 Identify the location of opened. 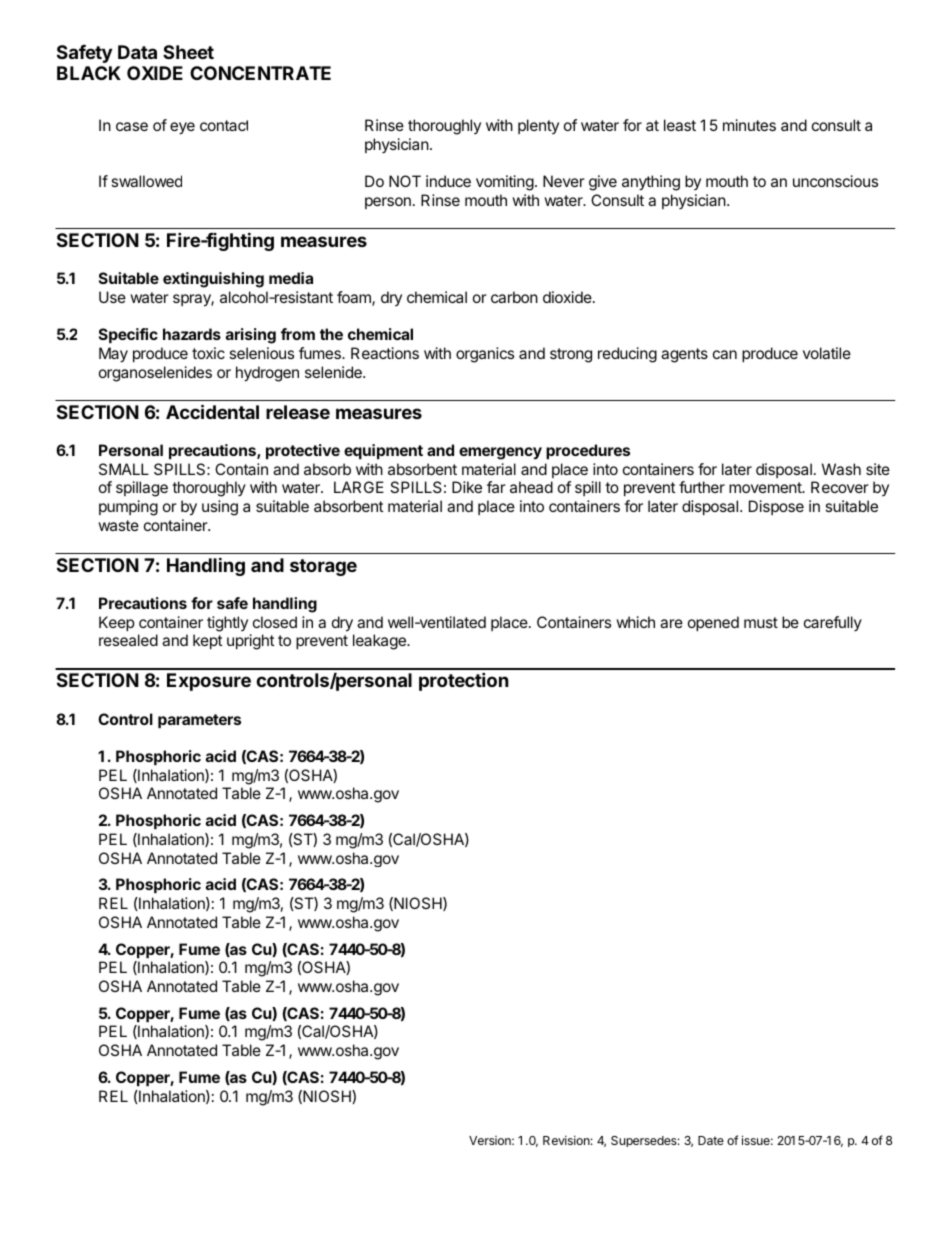
(713, 623).
